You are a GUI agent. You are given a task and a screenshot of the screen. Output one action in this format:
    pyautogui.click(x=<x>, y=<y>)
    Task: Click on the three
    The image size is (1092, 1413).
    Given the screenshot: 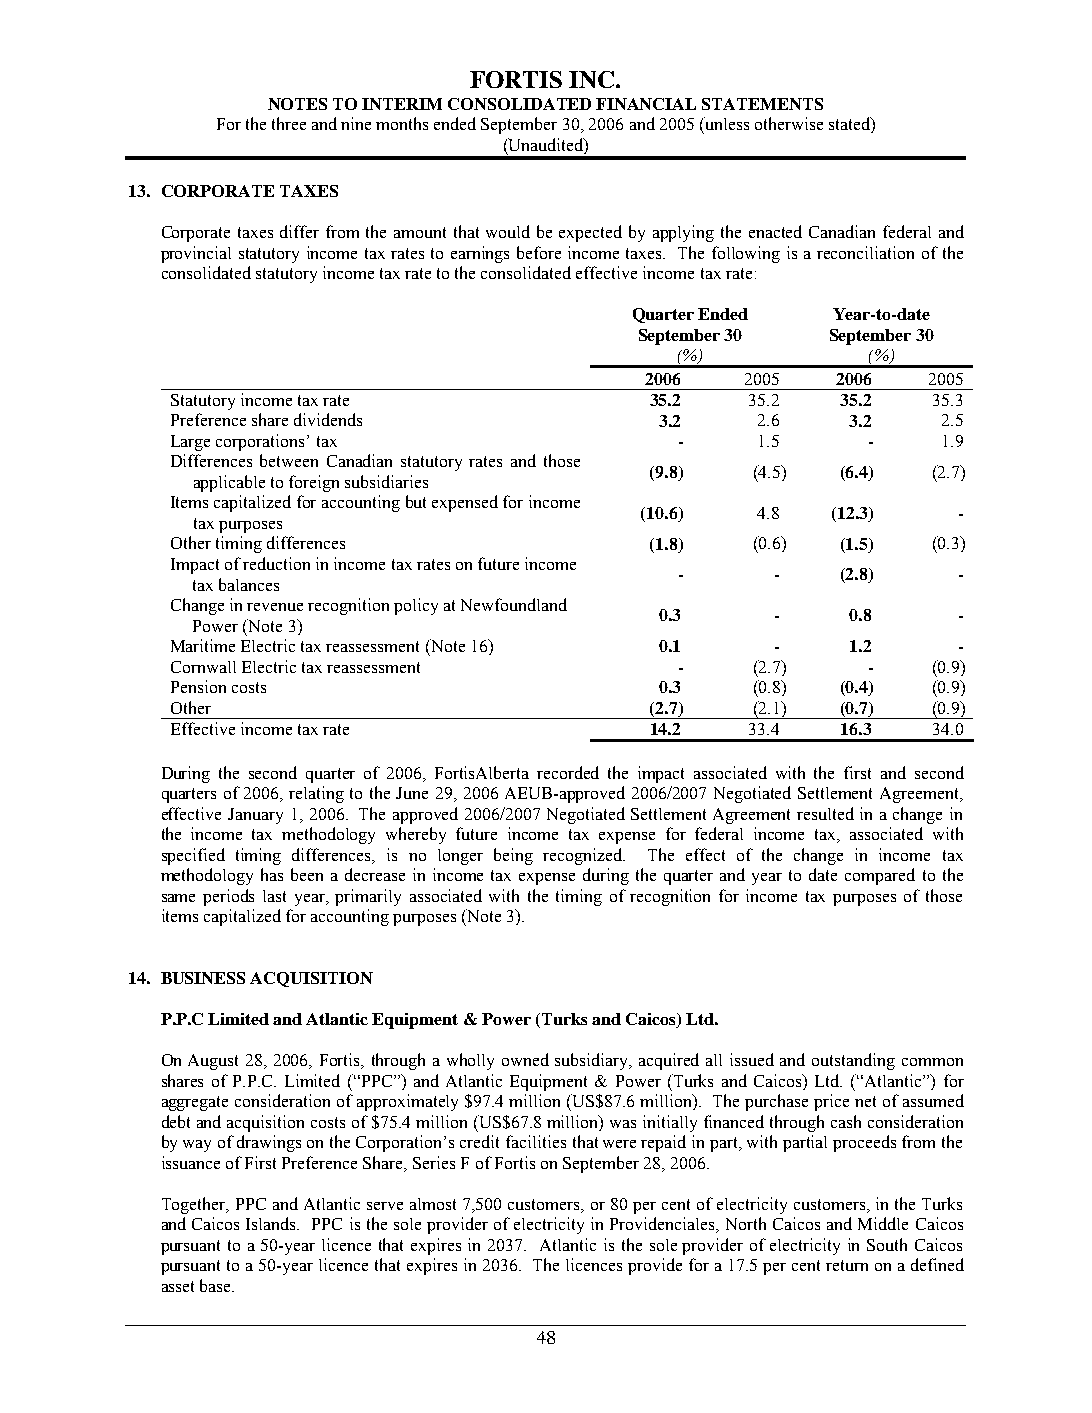 What is the action you would take?
    pyautogui.click(x=289, y=123)
